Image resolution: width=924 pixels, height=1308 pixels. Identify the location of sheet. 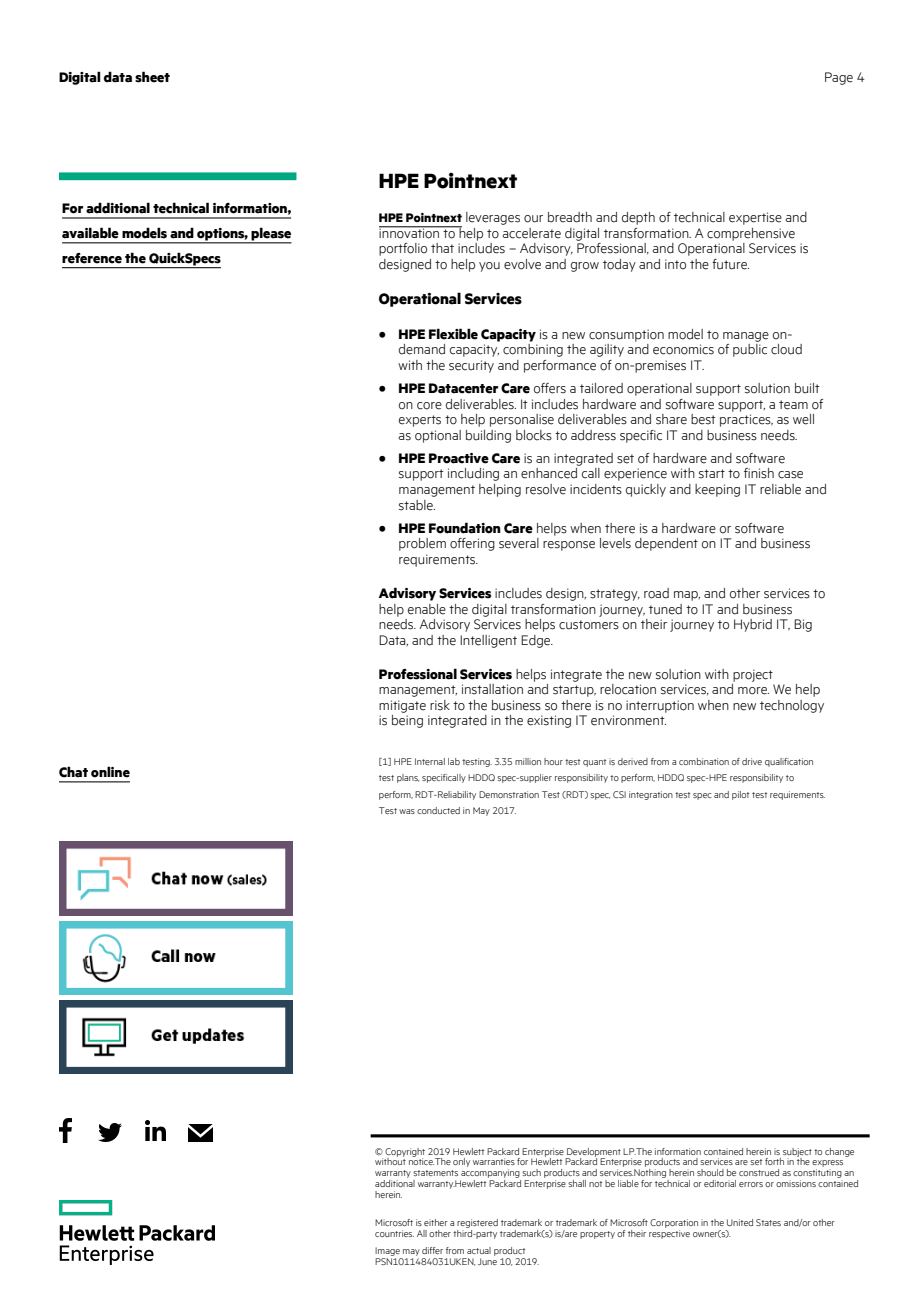
(152, 77).
